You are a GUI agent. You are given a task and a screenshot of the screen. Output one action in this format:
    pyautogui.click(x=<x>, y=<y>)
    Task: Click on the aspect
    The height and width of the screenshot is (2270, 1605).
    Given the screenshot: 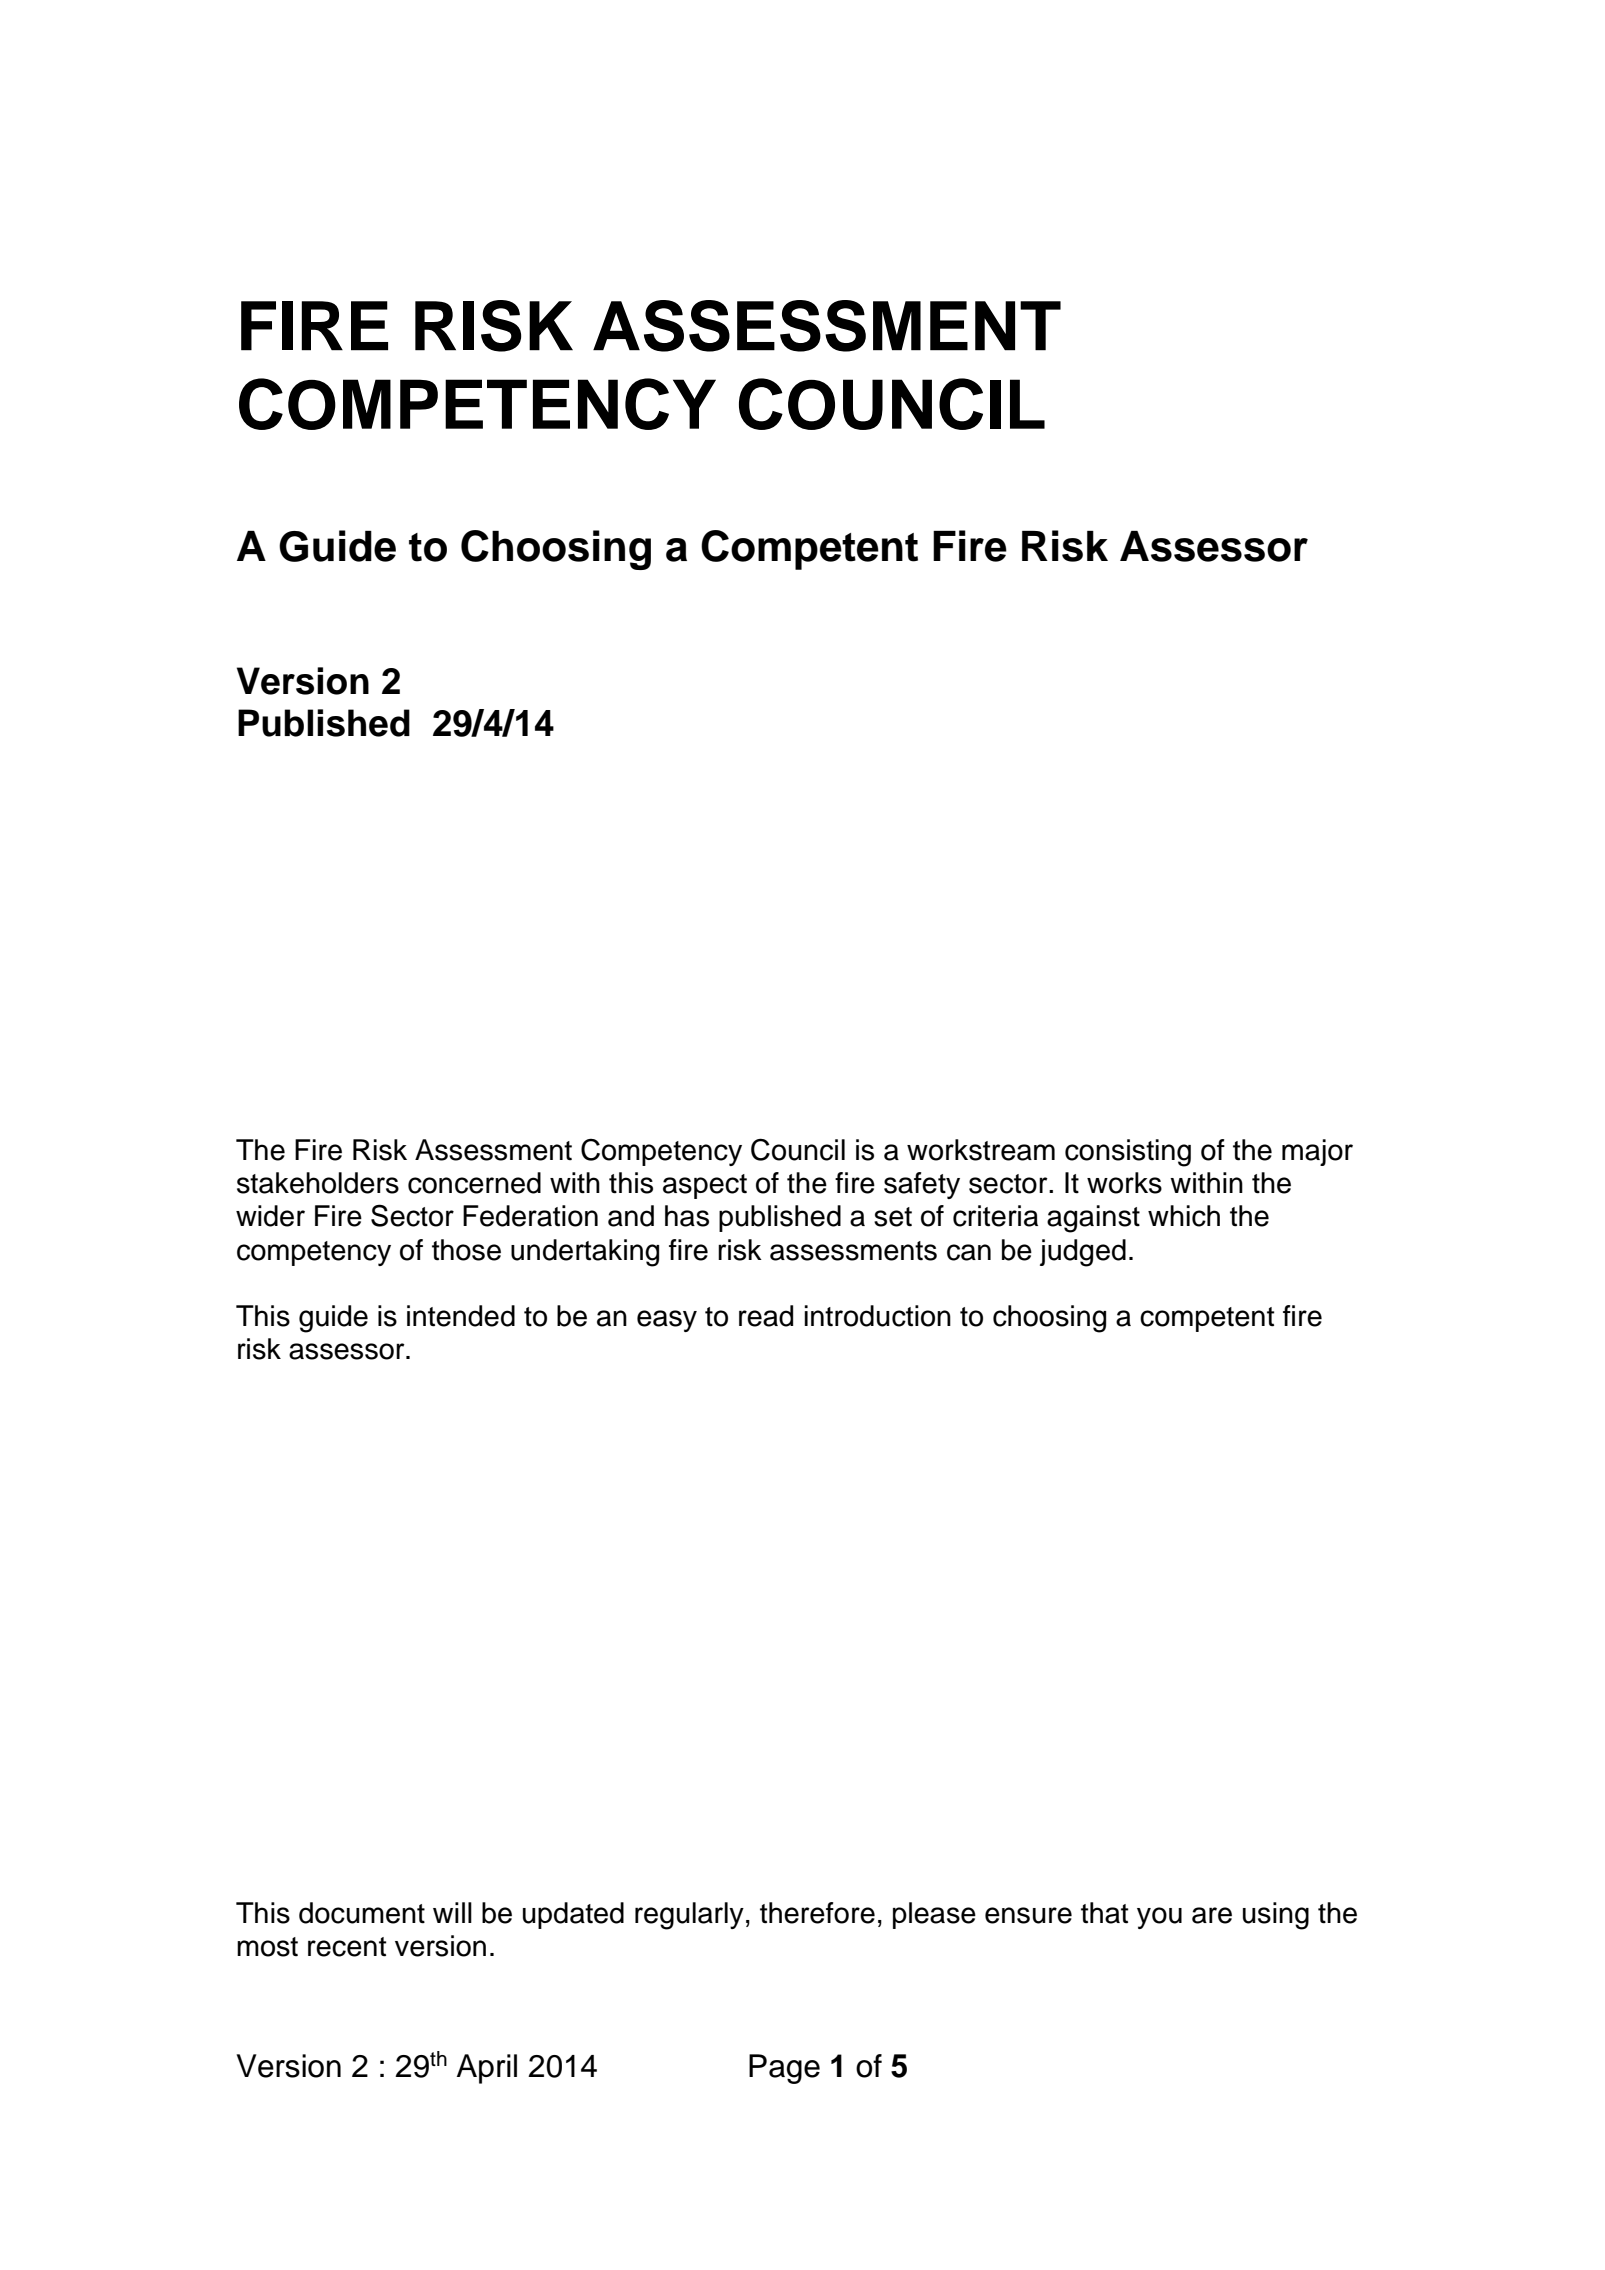 What is the action you would take?
    pyautogui.click(x=705, y=1186)
